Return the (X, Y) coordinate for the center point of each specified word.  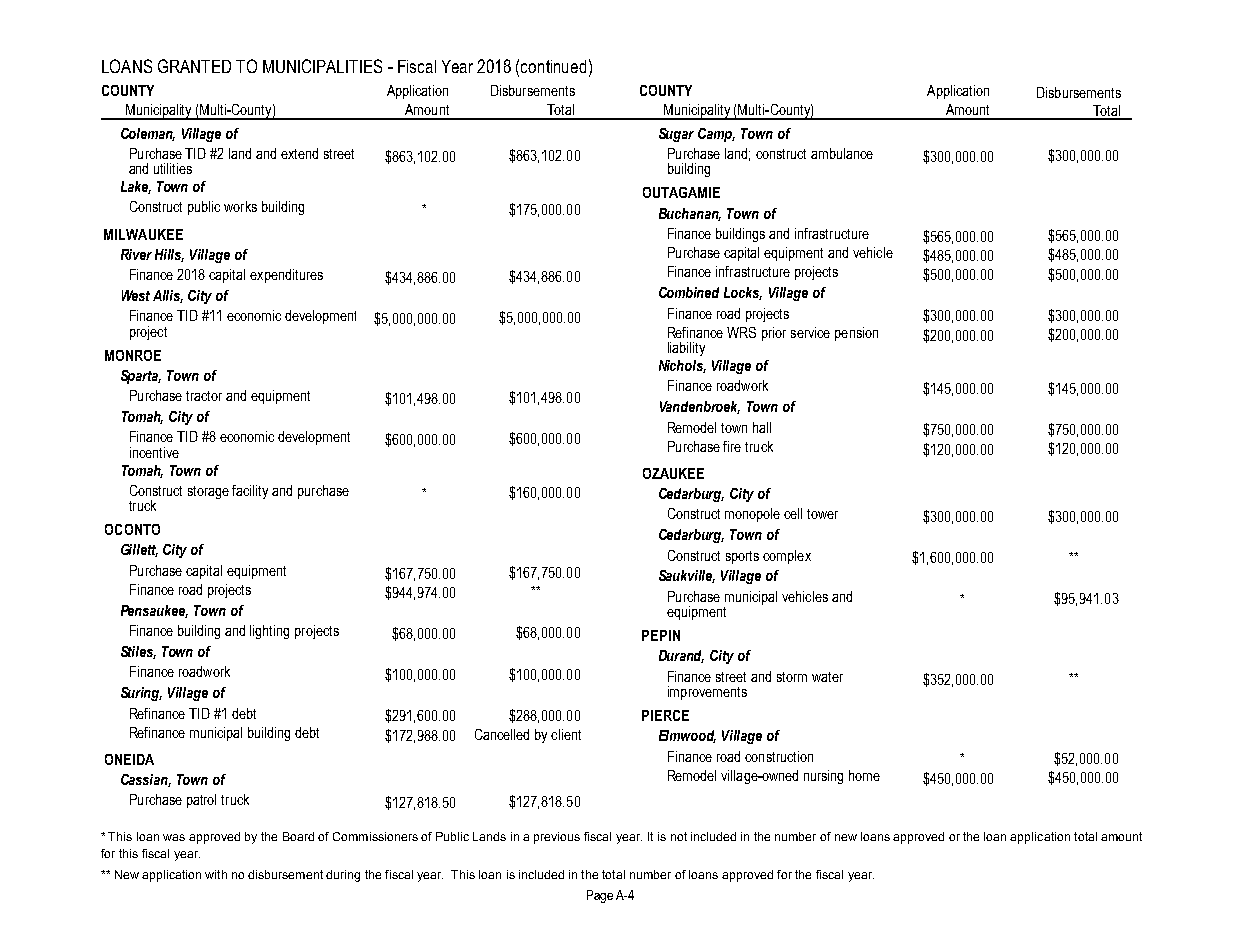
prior (774, 334)
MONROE (133, 355)
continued (553, 66)
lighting (269, 632)
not (679, 836)
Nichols (682, 366)
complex (787, 557)
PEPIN (661, 635)
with (216, 874)
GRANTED (194, 66)
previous (557, 838)
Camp (716, 135)
